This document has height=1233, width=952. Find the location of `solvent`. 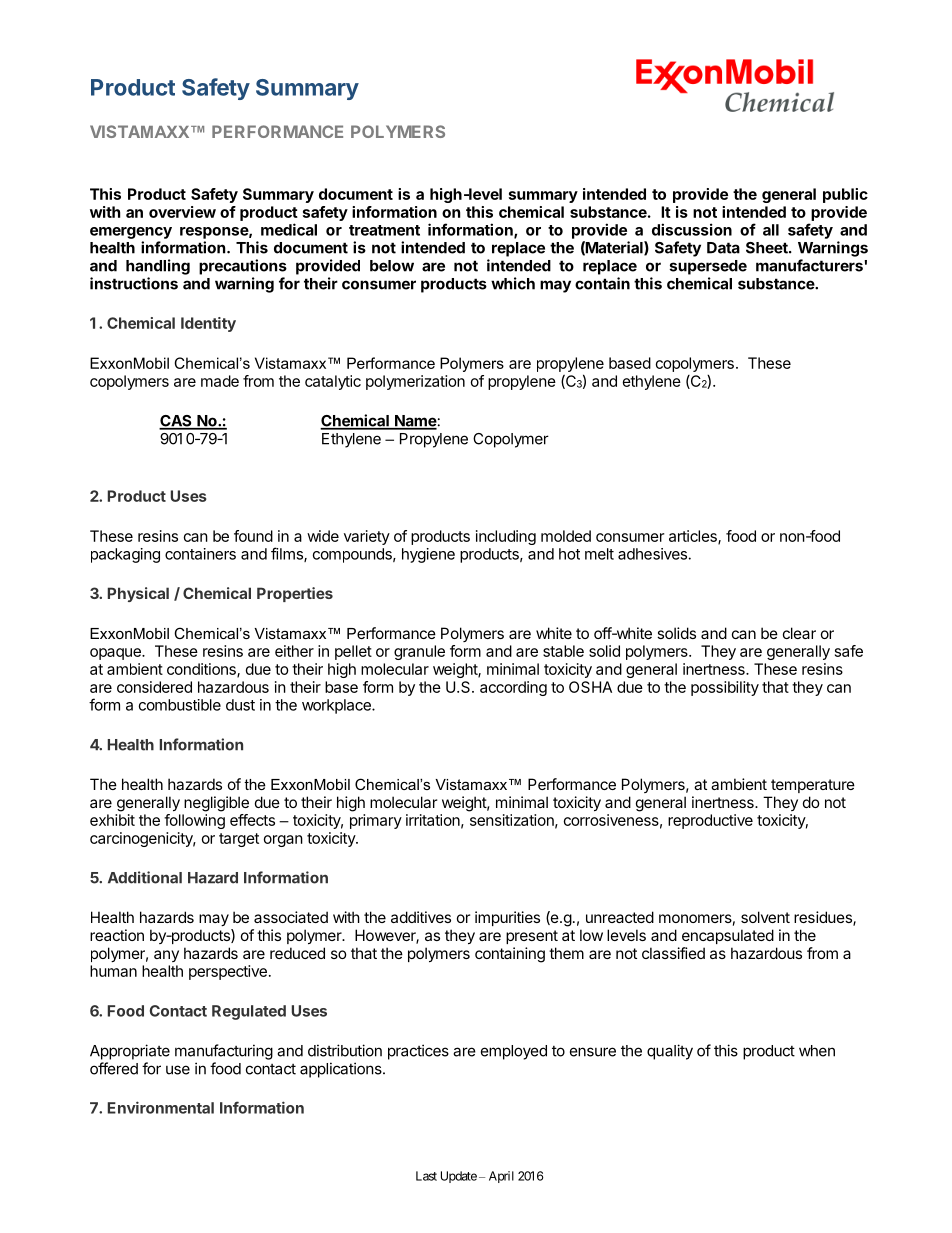

solvent is located at coordinates (765, 917).
